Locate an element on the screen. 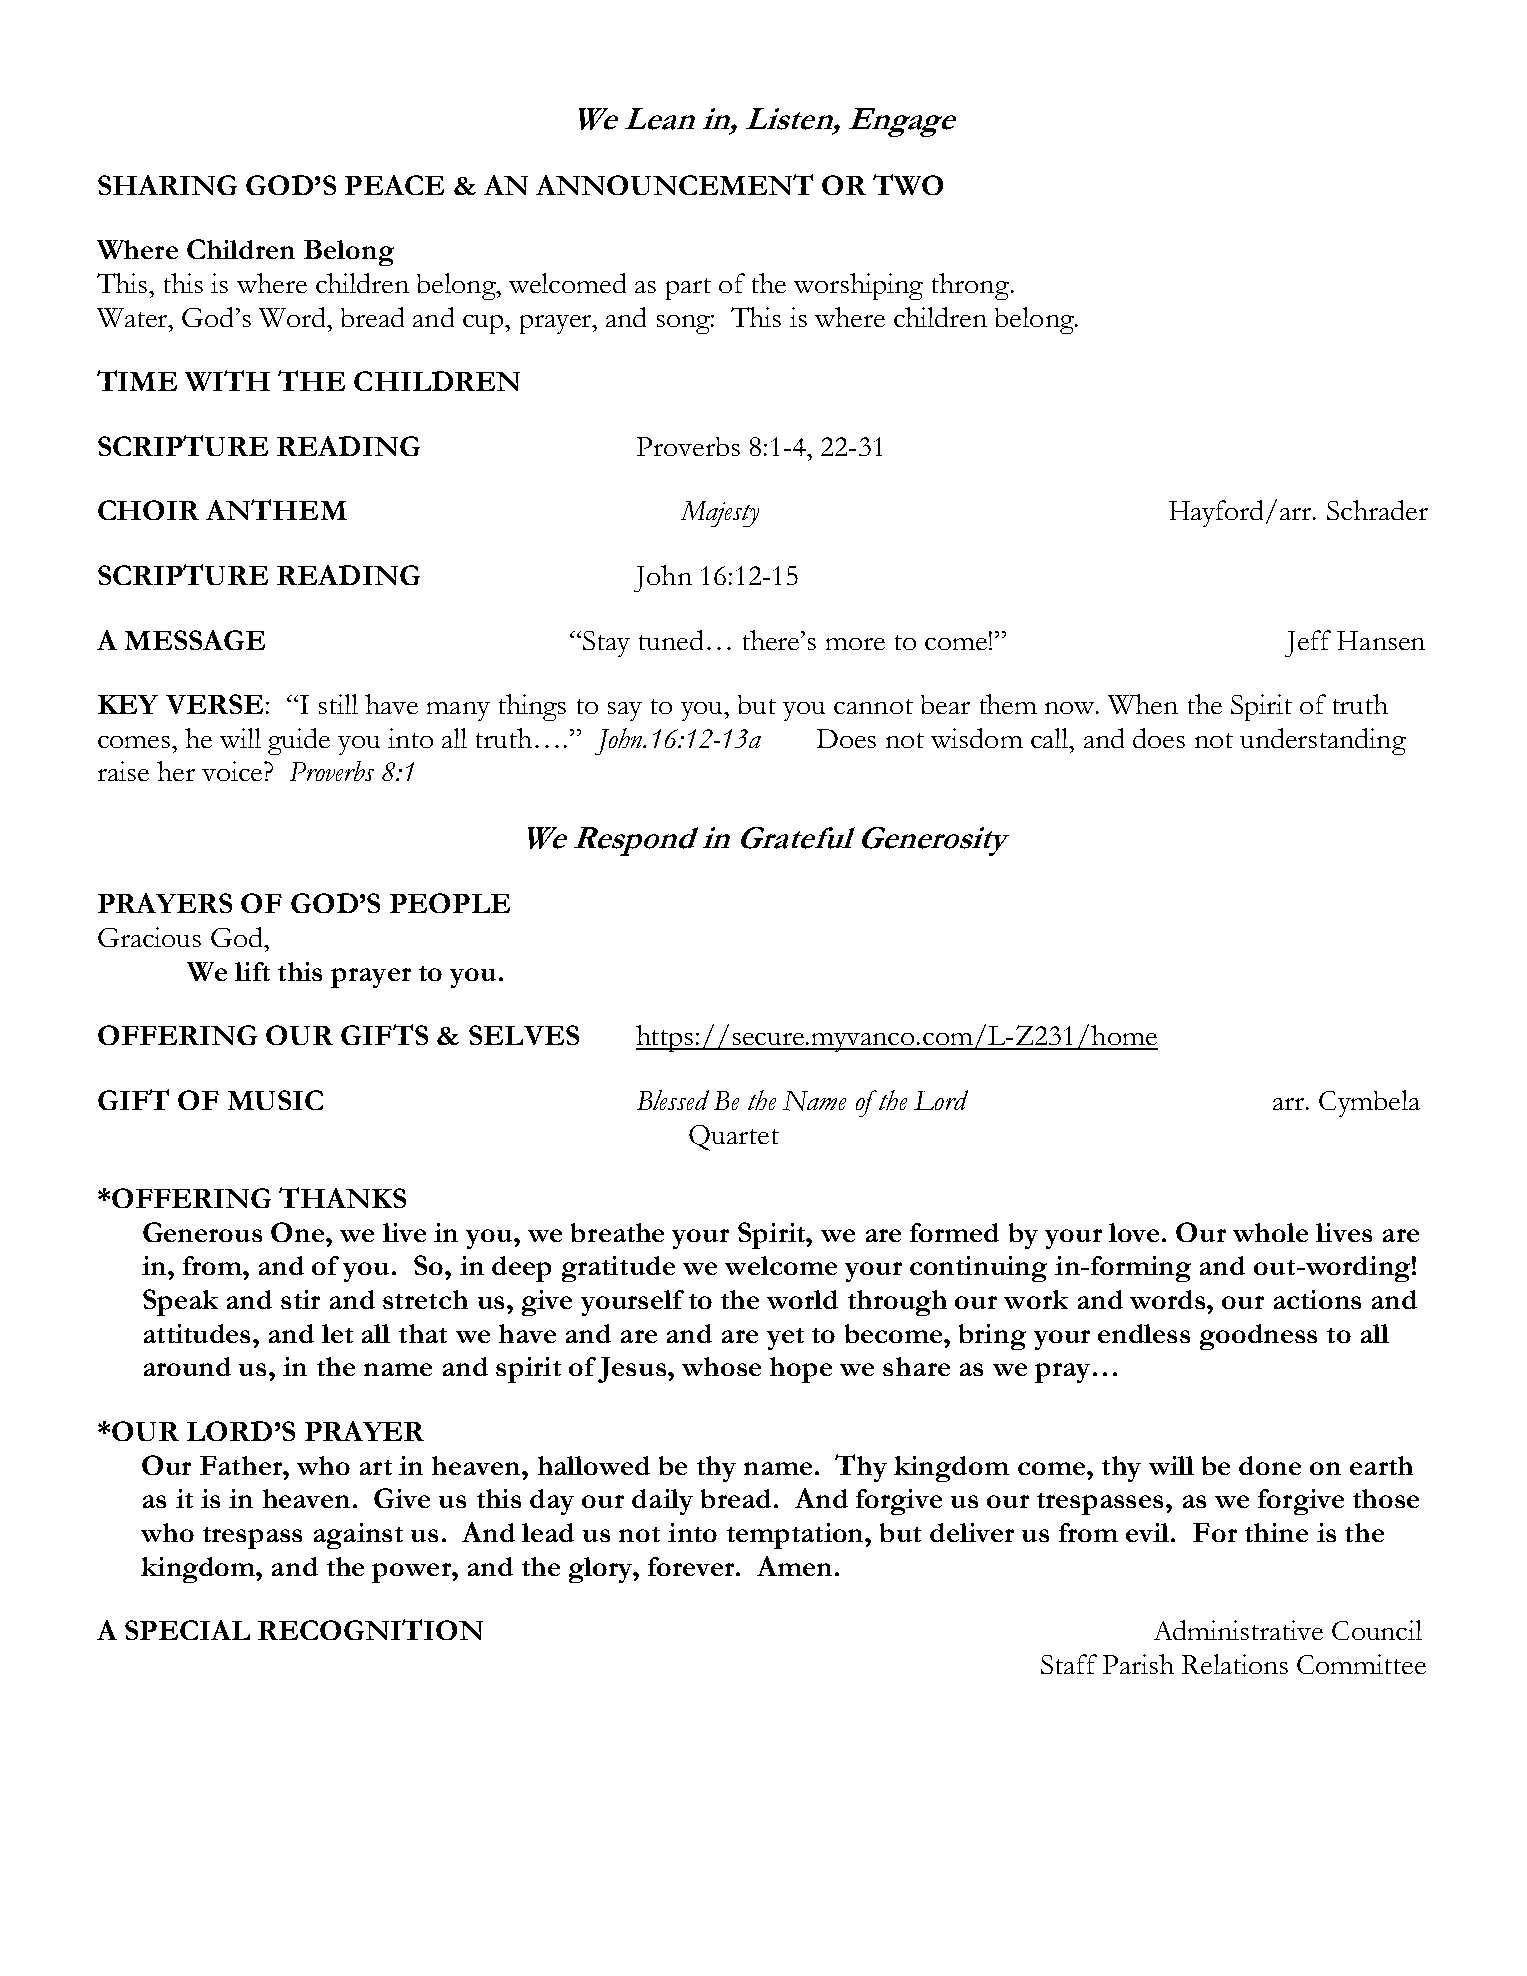 The image size is (1527, 1976). throng is located at coordinates (972, 286).
